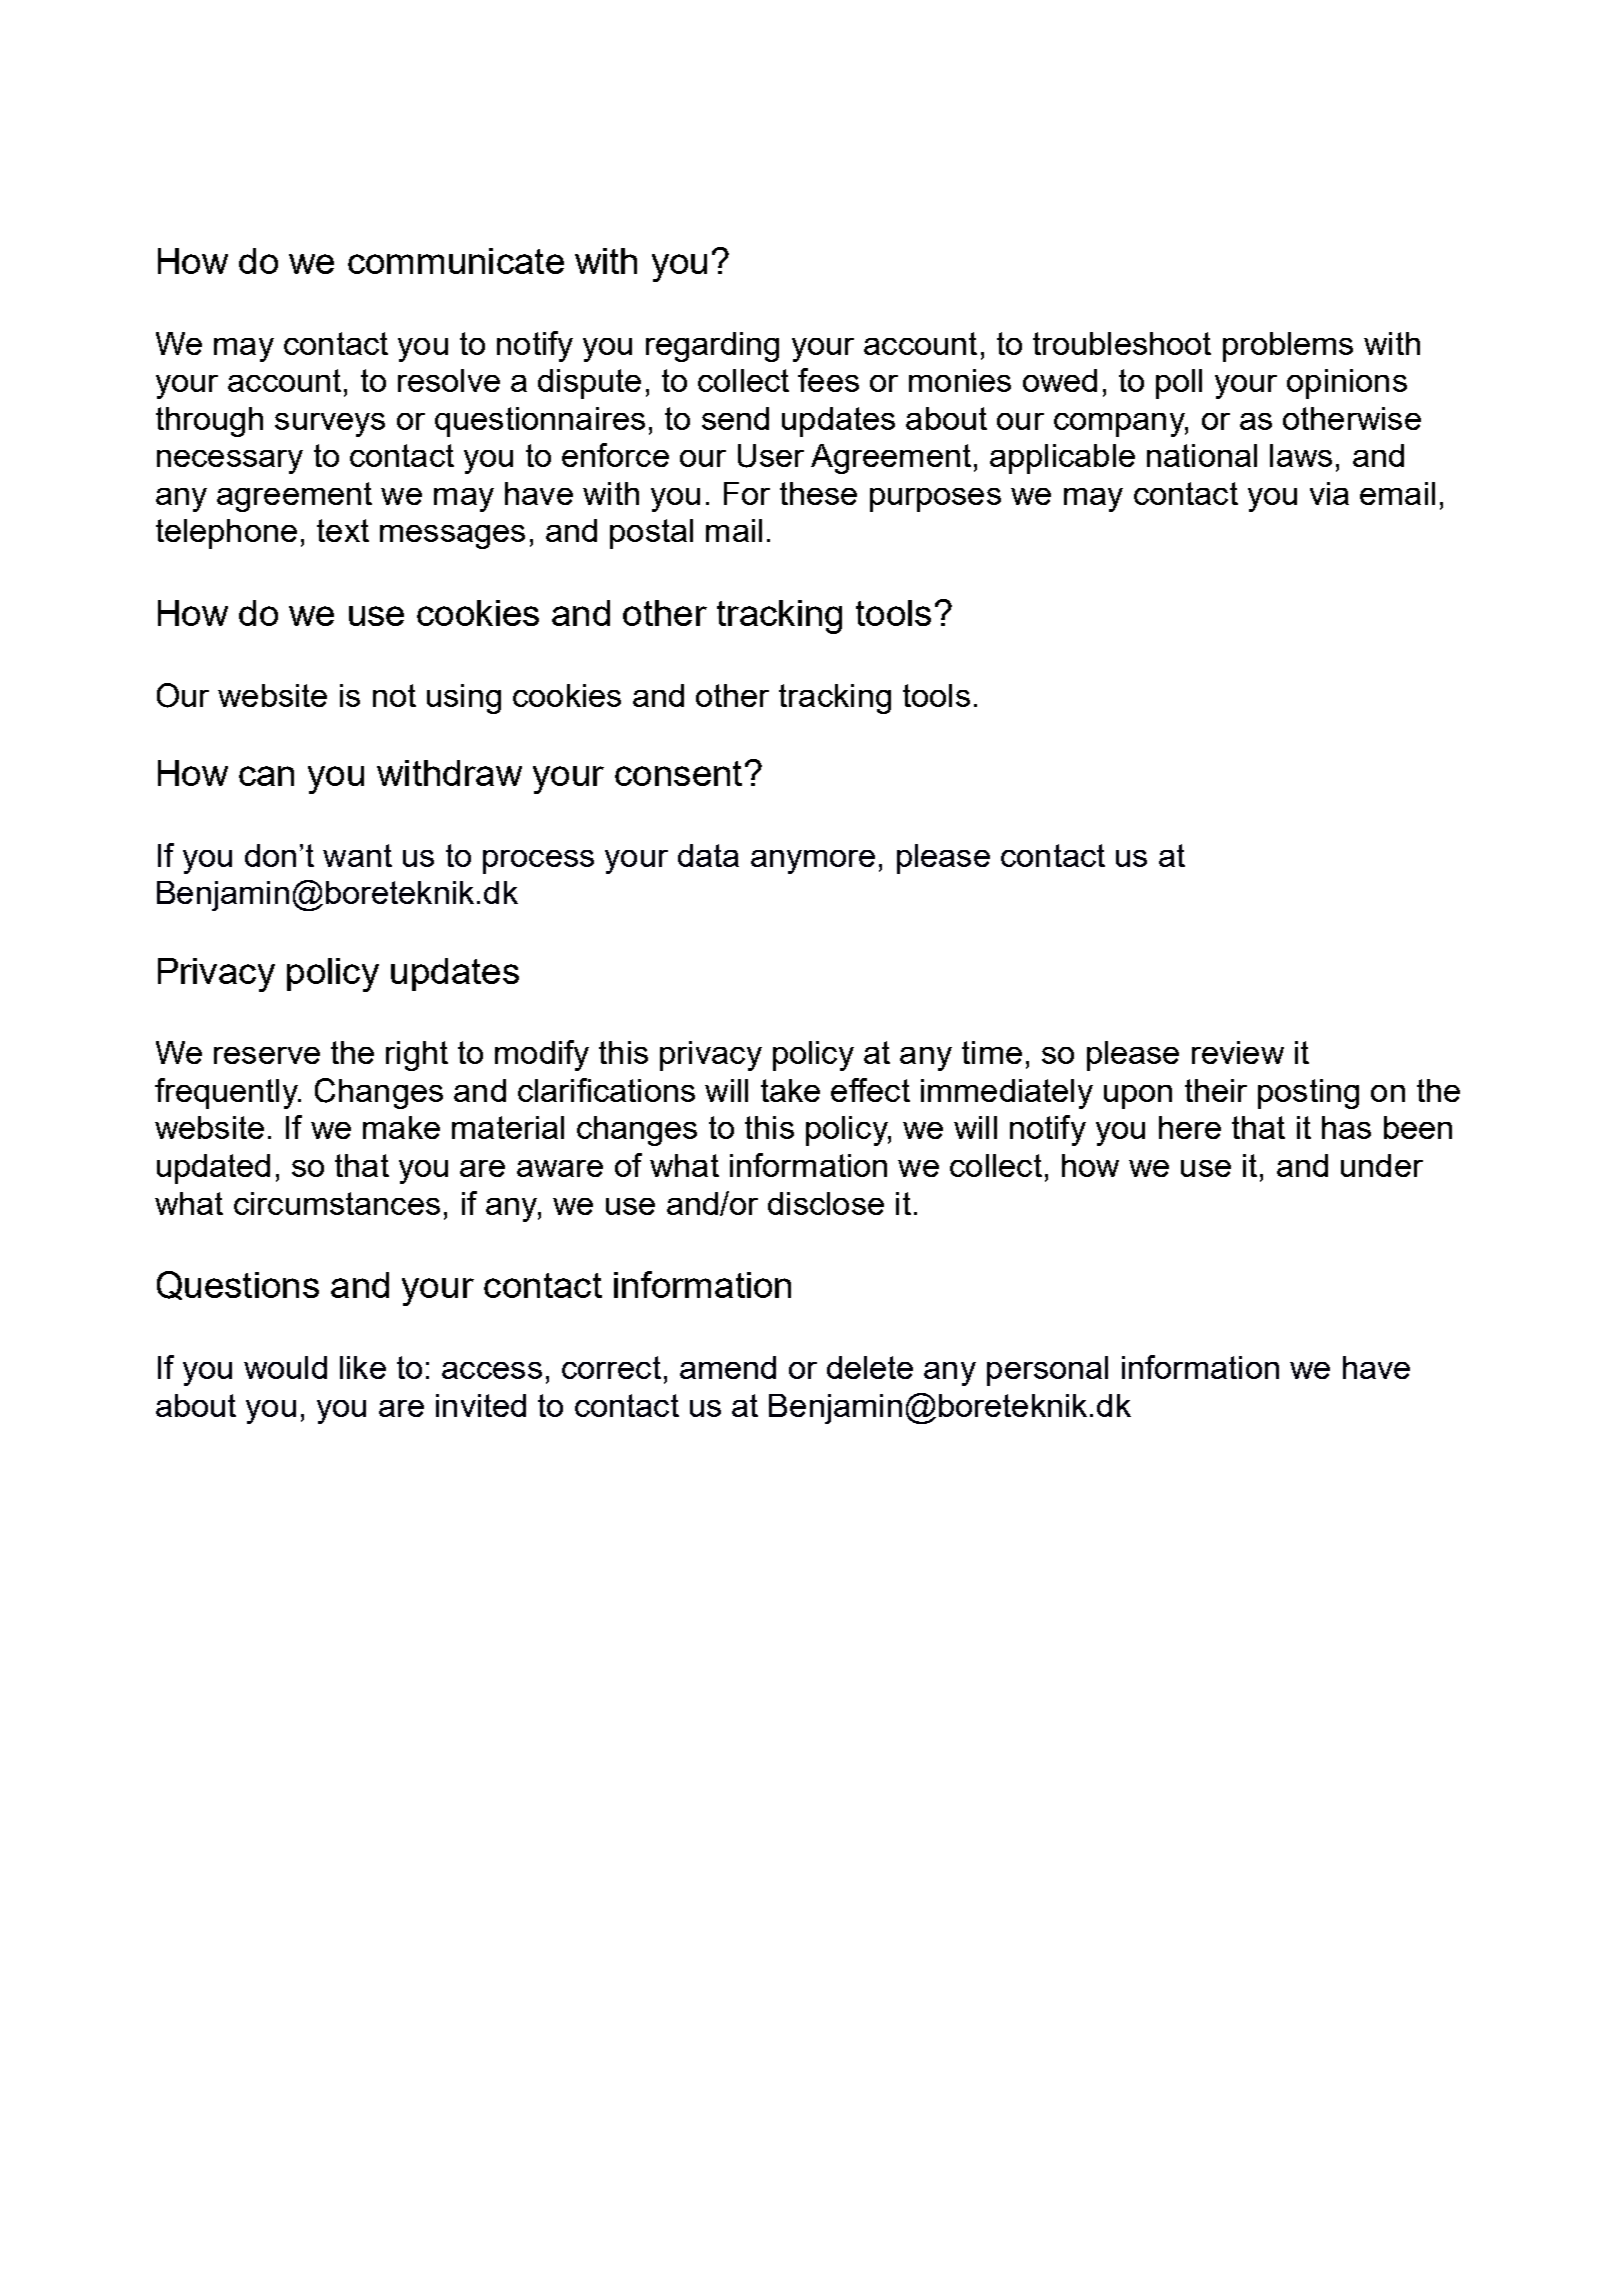 The width and height of the screenshot is (1620, 2293). Describe the element at coordinates (456, 261) in the screenshot. I see `communicate` at that location.
